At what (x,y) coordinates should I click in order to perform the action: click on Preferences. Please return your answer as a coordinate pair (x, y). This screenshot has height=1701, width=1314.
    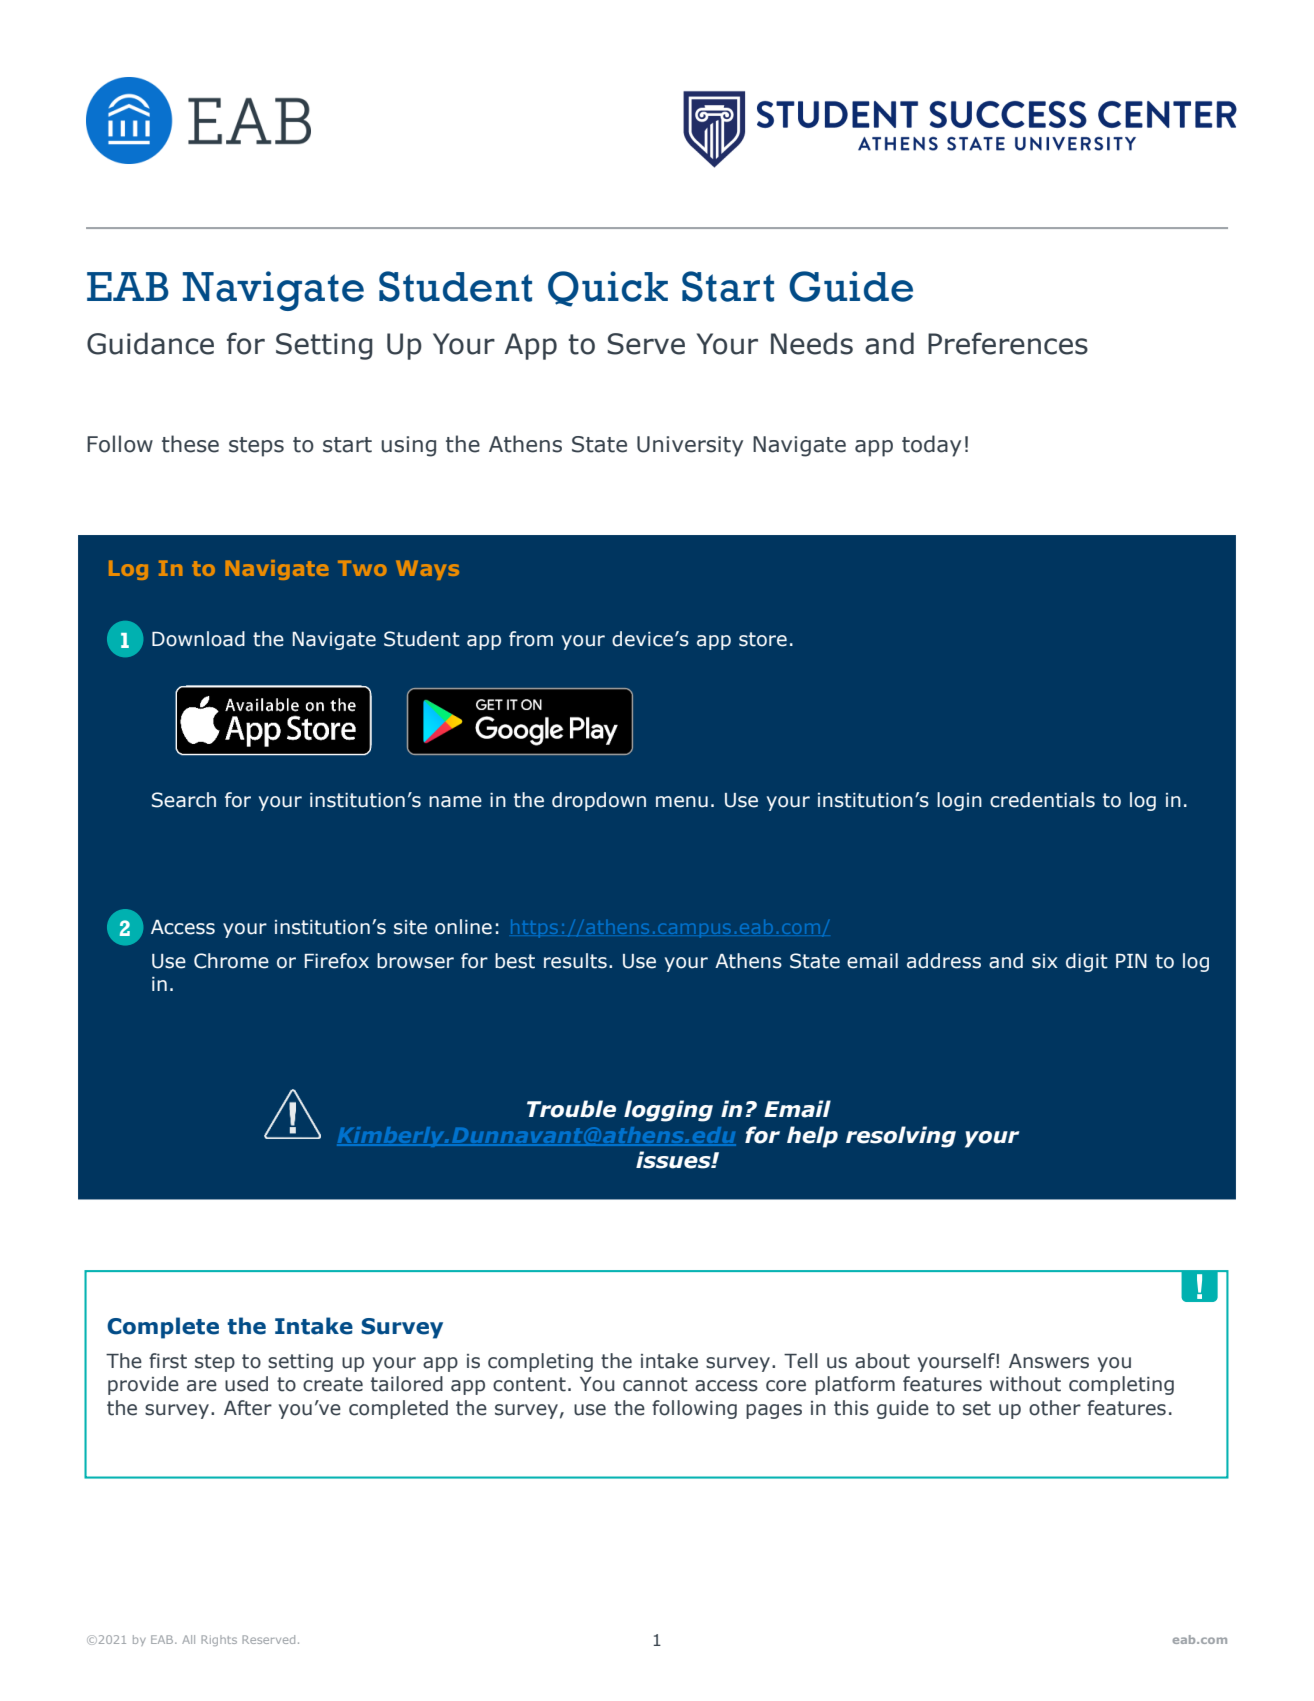
    Looking at the image, I should click on (1008, 343).
